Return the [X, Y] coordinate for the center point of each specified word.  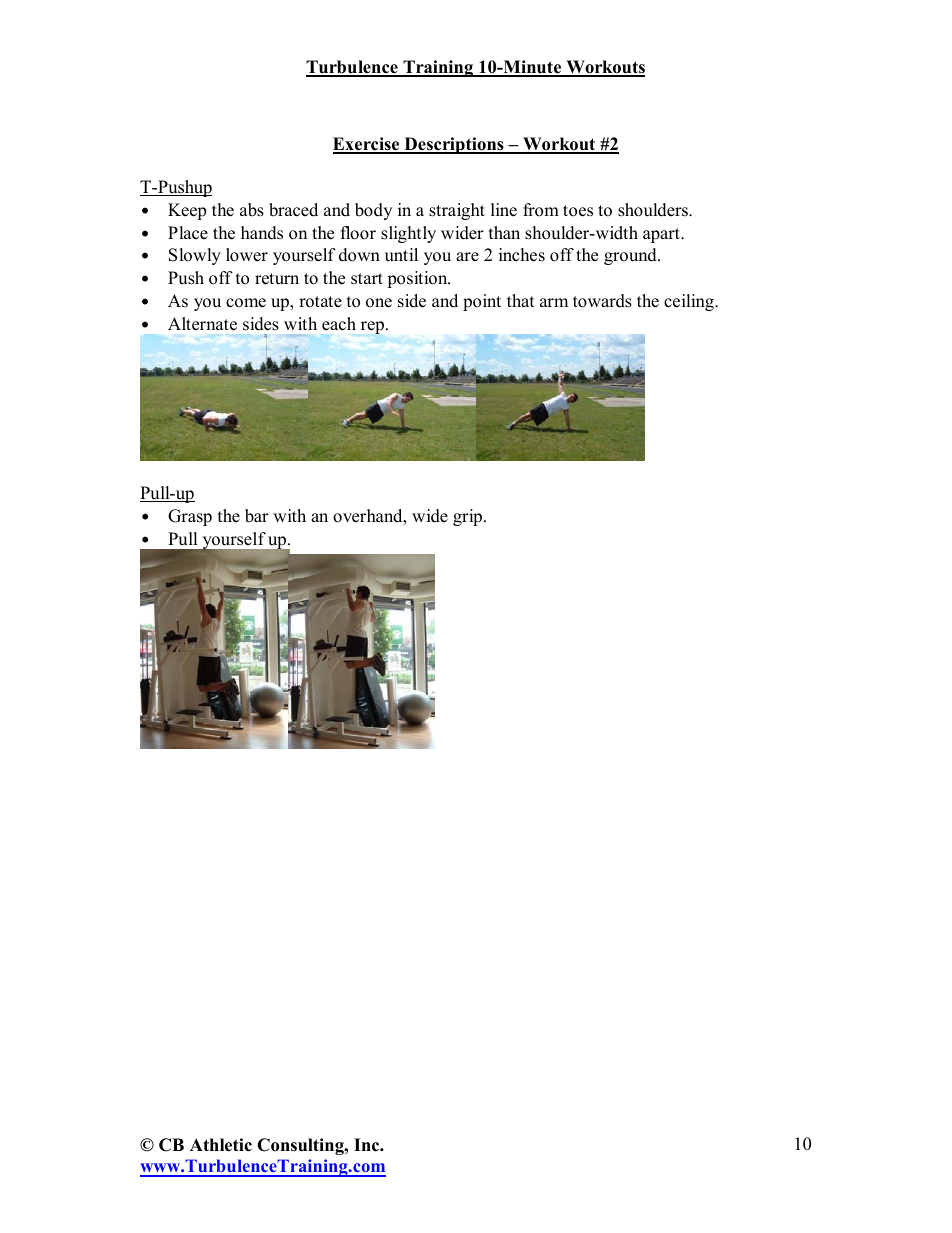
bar [257, 516]
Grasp [190, 517]
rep [372, 327]
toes [578, 211]
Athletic [221, 1145]
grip [469, 517]
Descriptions [454, 145]
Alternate [202, 324]
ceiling [690, 302]
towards [602, 301]
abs [252, 210]
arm [554, 302]
